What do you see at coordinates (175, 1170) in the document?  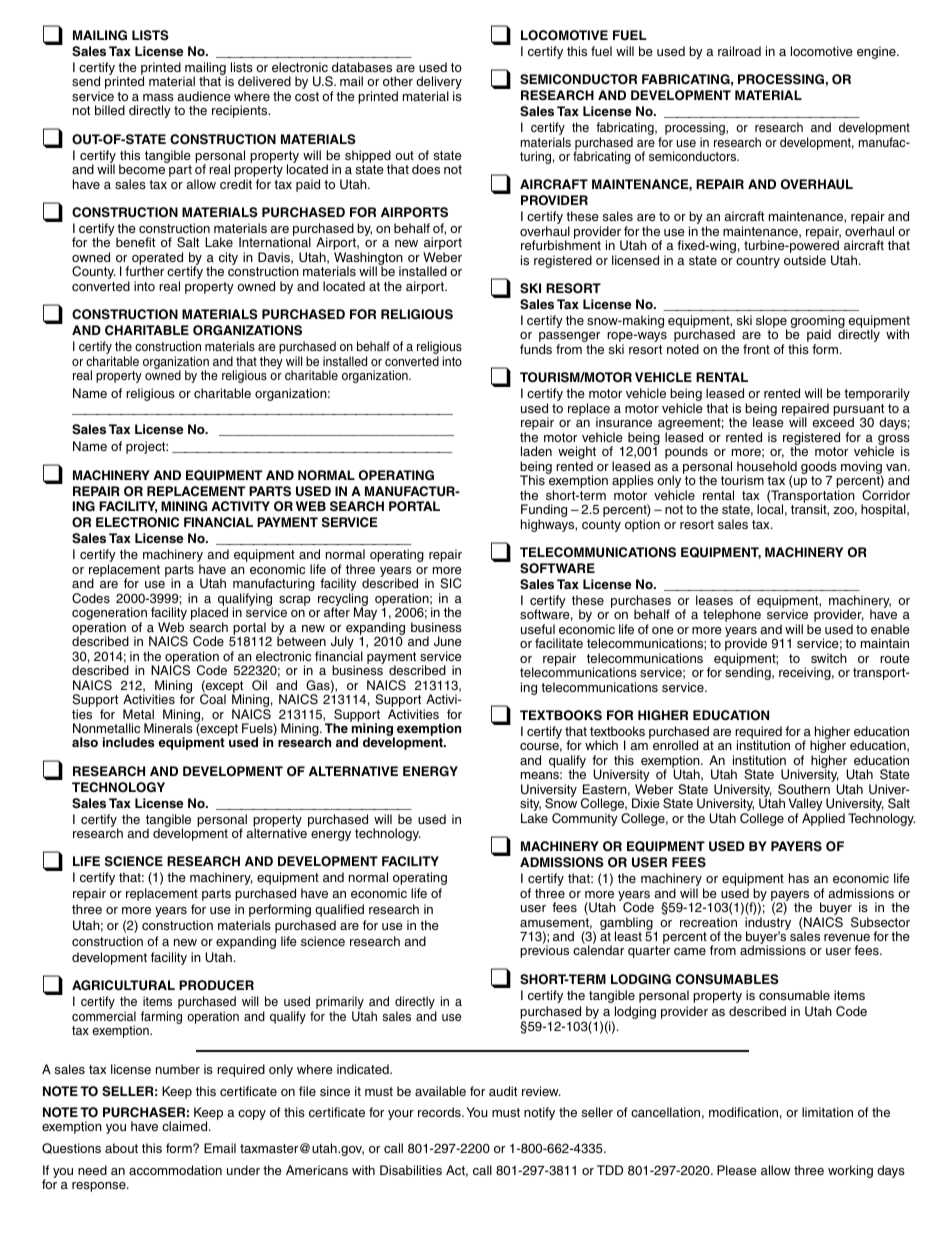 I see `accommodation` at bounding box center [175, 1170].
